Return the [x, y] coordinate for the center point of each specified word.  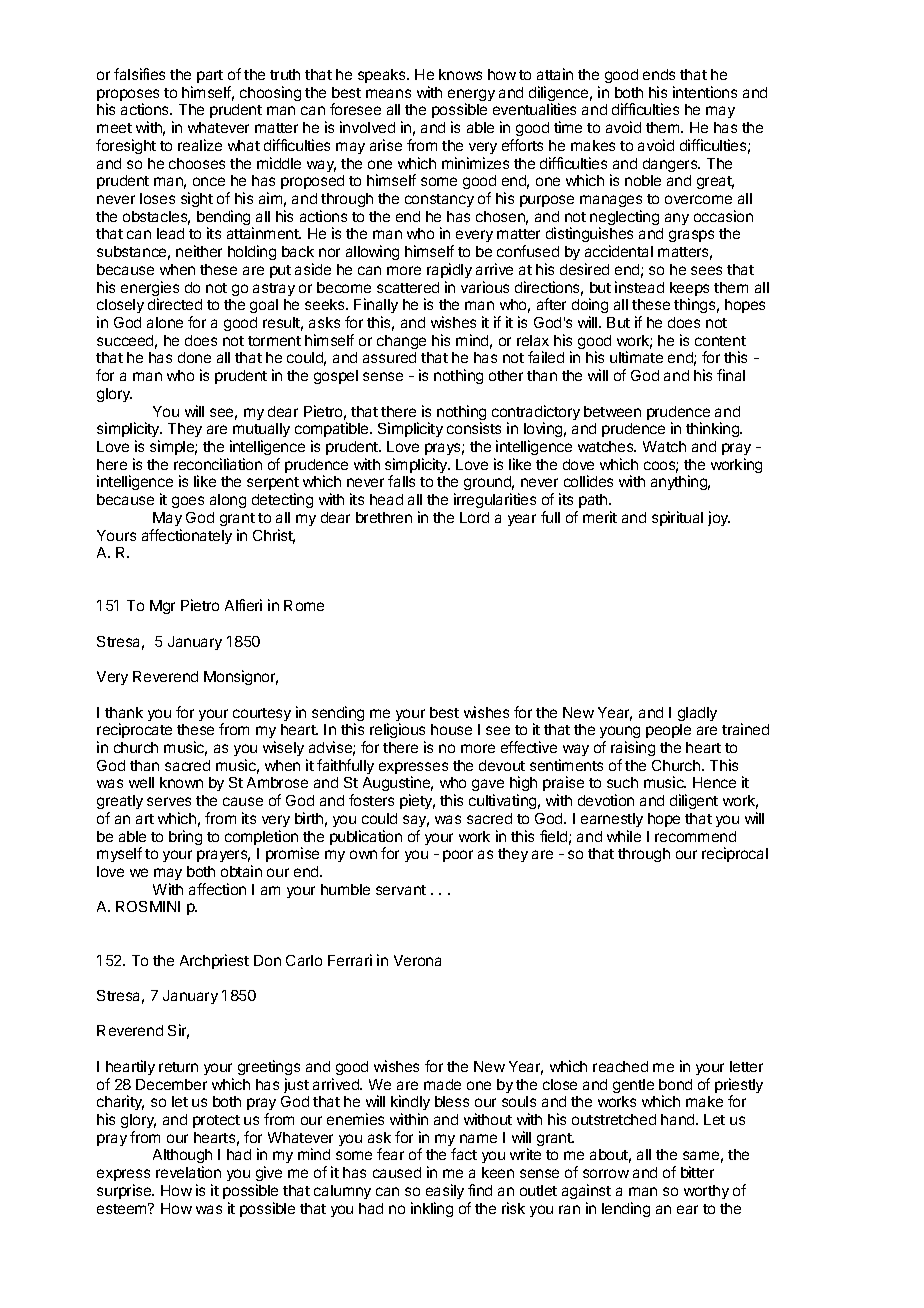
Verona [417, 960]
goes [188, 502]
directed [175, 304]
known [181, 782]
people [668, 731]
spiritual [677, 518]
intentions [705, 92]
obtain [241, 871]
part [210, 76]
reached [620, 1066]
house [451, 729]
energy [471, 96]
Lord [474, 517]
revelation [188, 1172]
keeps [689, 290]
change [401, 342]
